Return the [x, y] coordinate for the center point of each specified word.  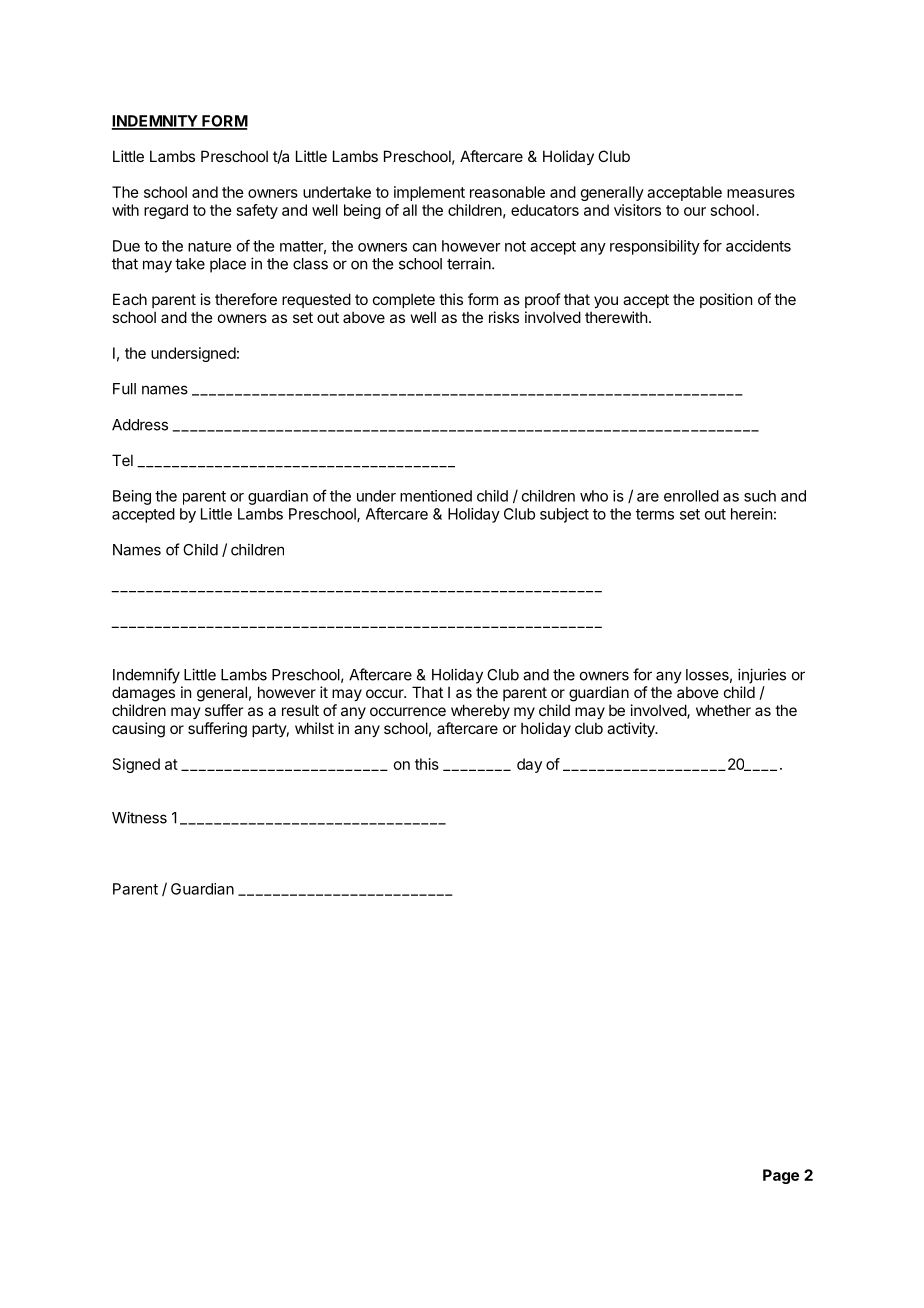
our [695, 211]
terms [655, 514]
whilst [314, 728]
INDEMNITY [155, 122]
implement [429, 193]
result [300, 710]
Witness [139, 817]
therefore [246, 299]
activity [632, 729]
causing [138, 730]
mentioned [436, 496]
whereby [480, 711]
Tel [122, 460]
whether [723, 710]
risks [504, 317]
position [726, 300]
